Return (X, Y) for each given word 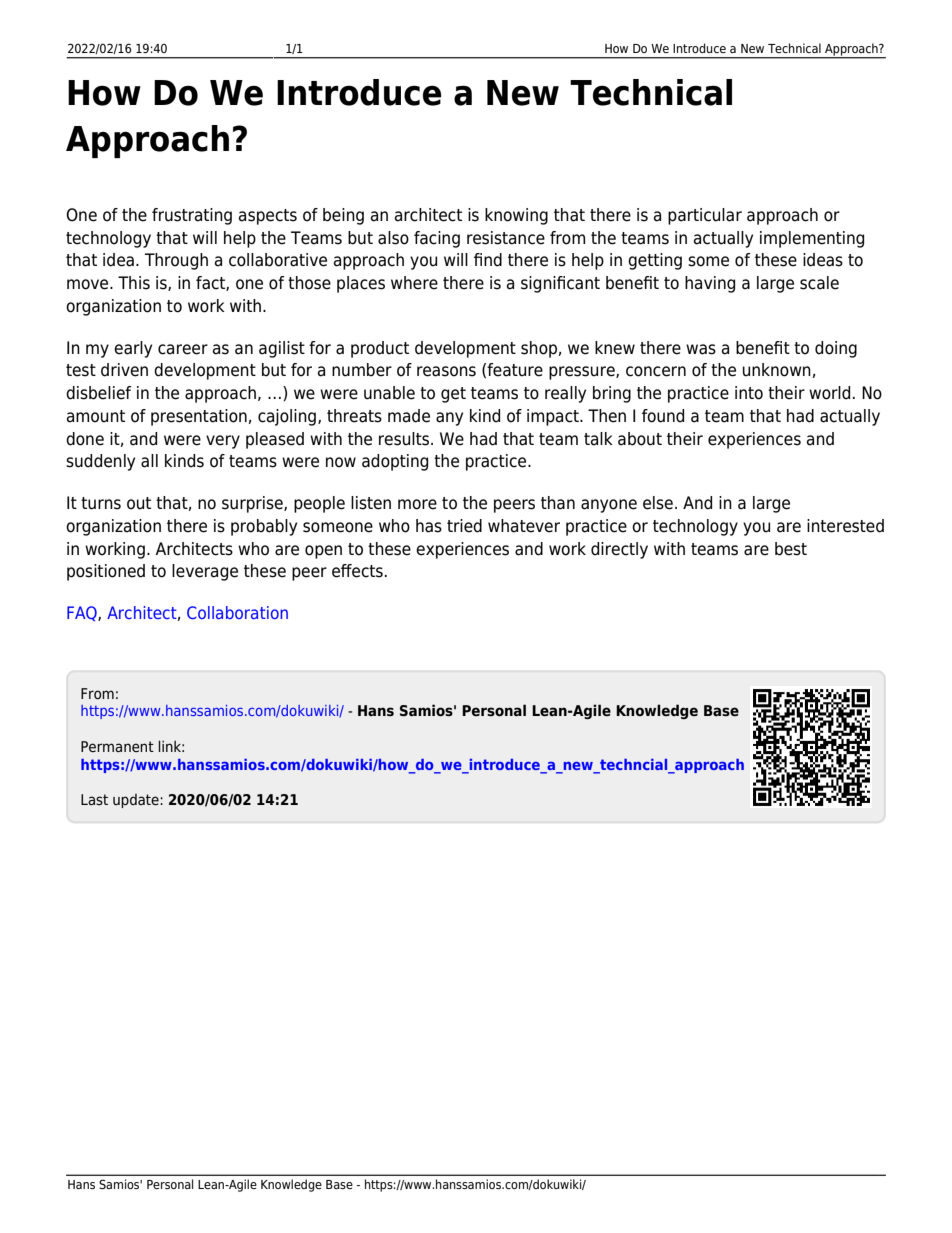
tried (464, 526)
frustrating (192, 216)
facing (437, 239)
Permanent (117, 746)
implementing (812, 239)
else (658, 503)
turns (101, 503)
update (137, 801)
